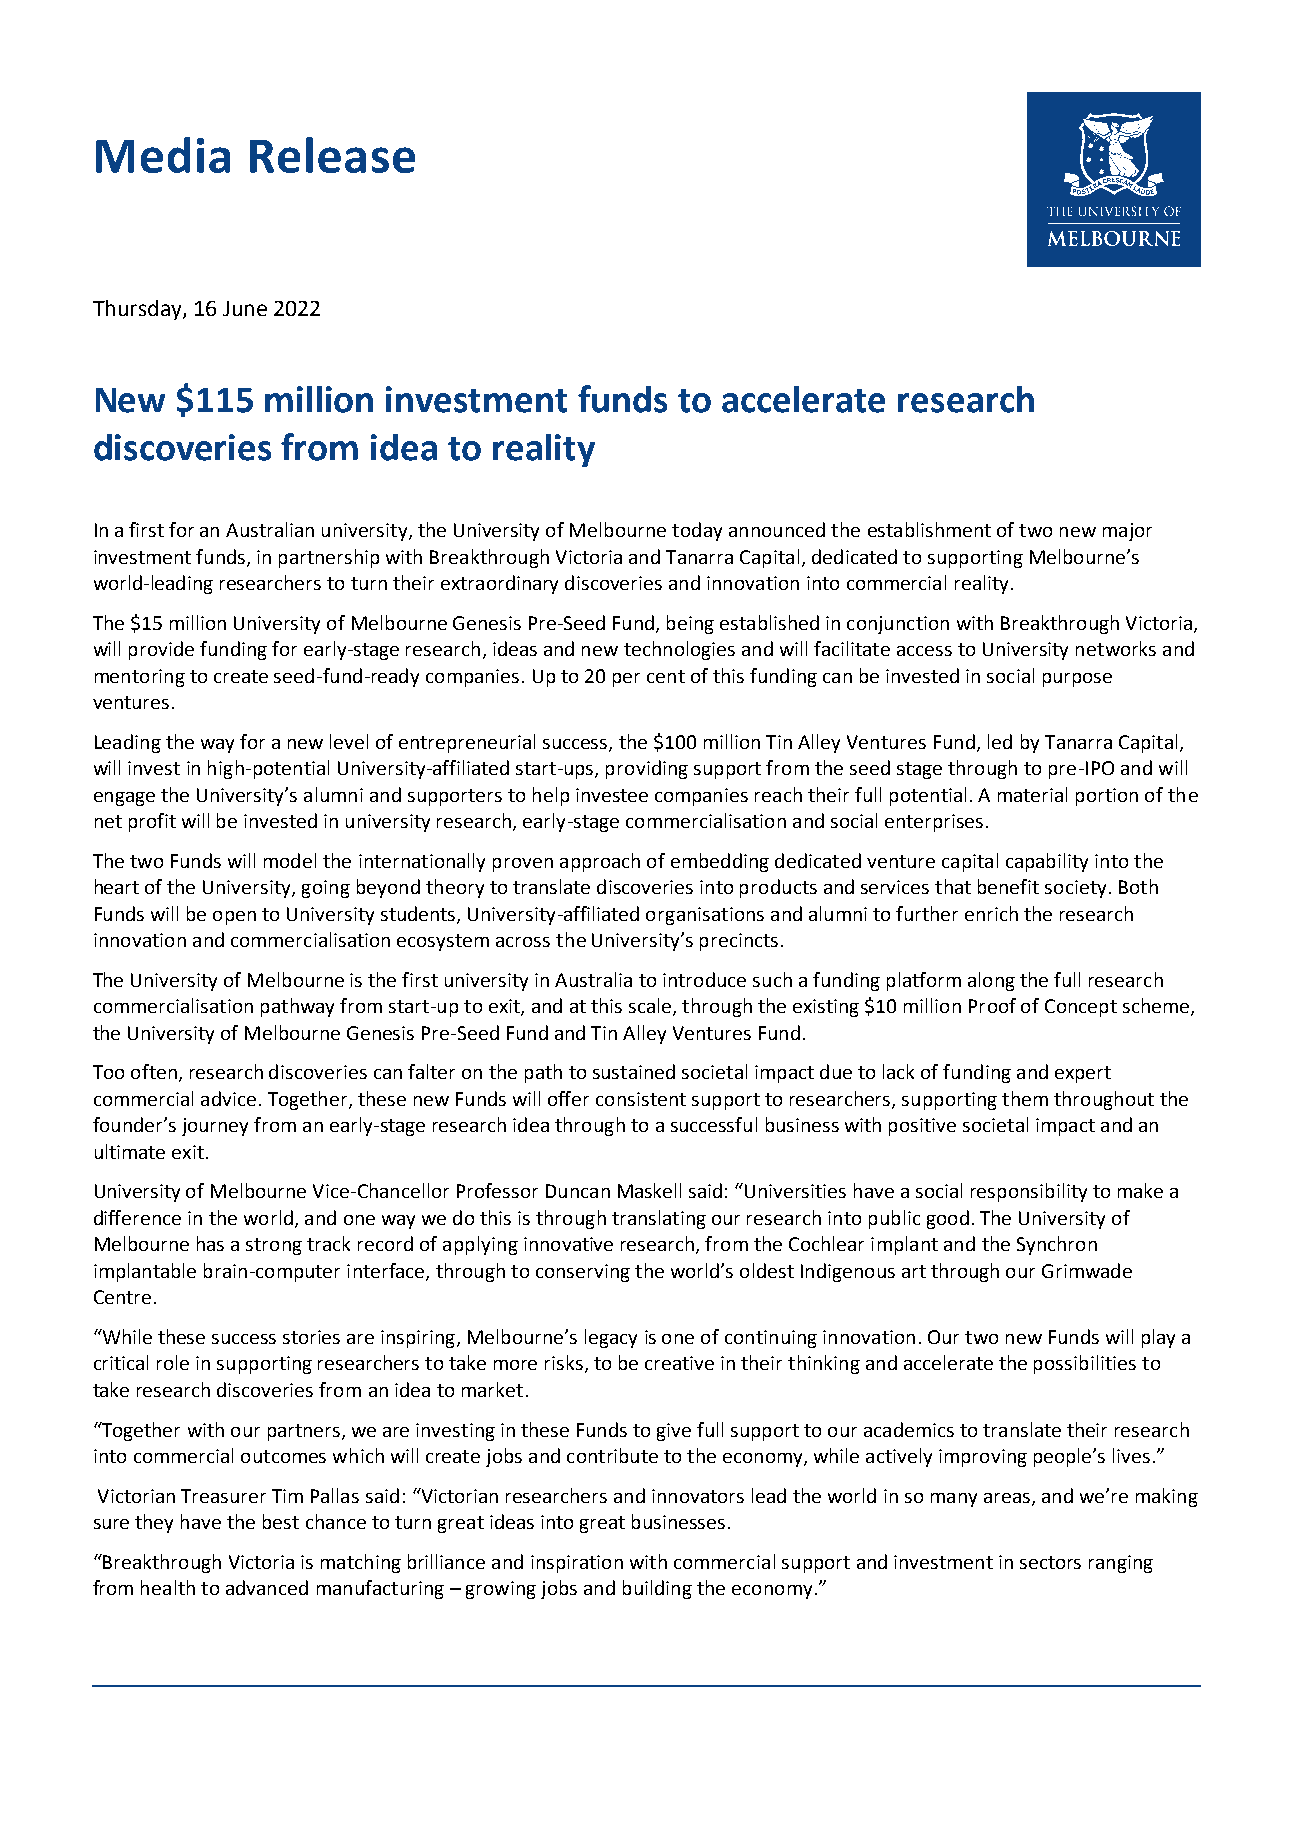 This screenshot has height=1828, width=1293. I want to click on Media, so click(163, 155).
